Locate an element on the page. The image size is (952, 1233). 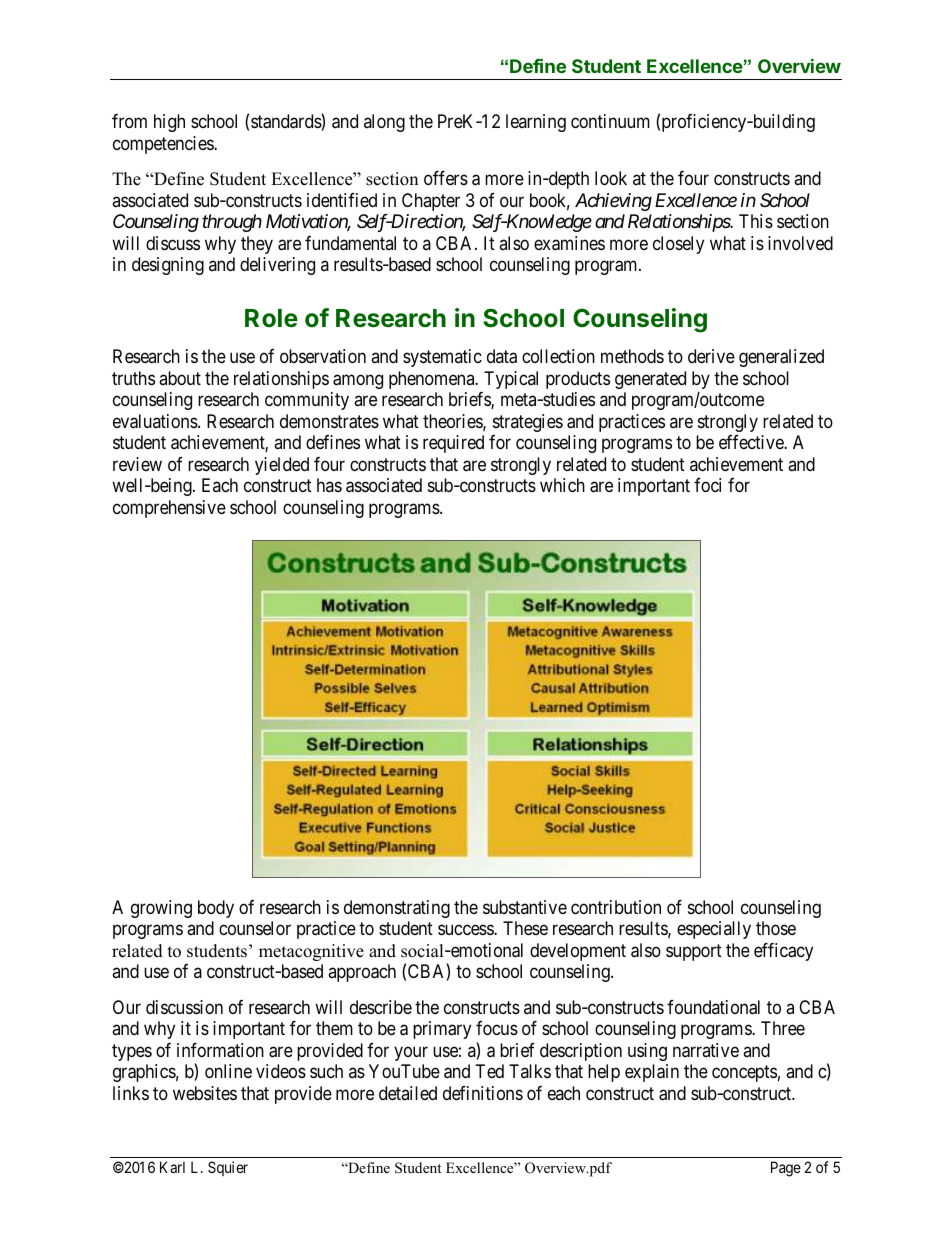
offers is located at coordinates (446, 178).
